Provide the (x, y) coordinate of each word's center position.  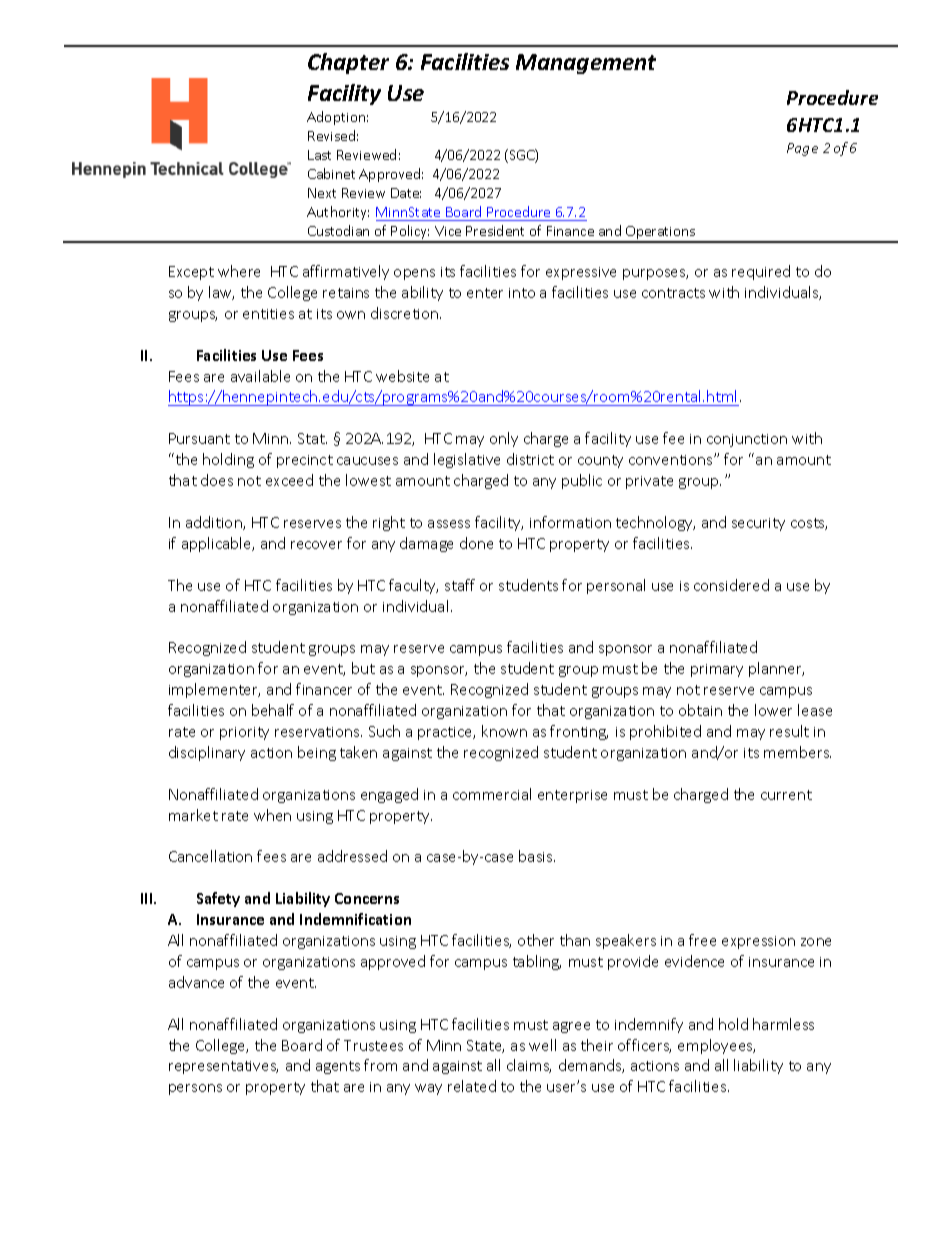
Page (802, 149)
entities (268, 314)
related (472, 1086)
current (786, 795)
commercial (492, 794)
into (522, 293)
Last (319, 155)
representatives (223, 1067)
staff (460, 585)
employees (716, 1046)
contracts (673, 293)
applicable (218, 544)
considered (731, 585)
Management (586, 64)
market (193, 815)
